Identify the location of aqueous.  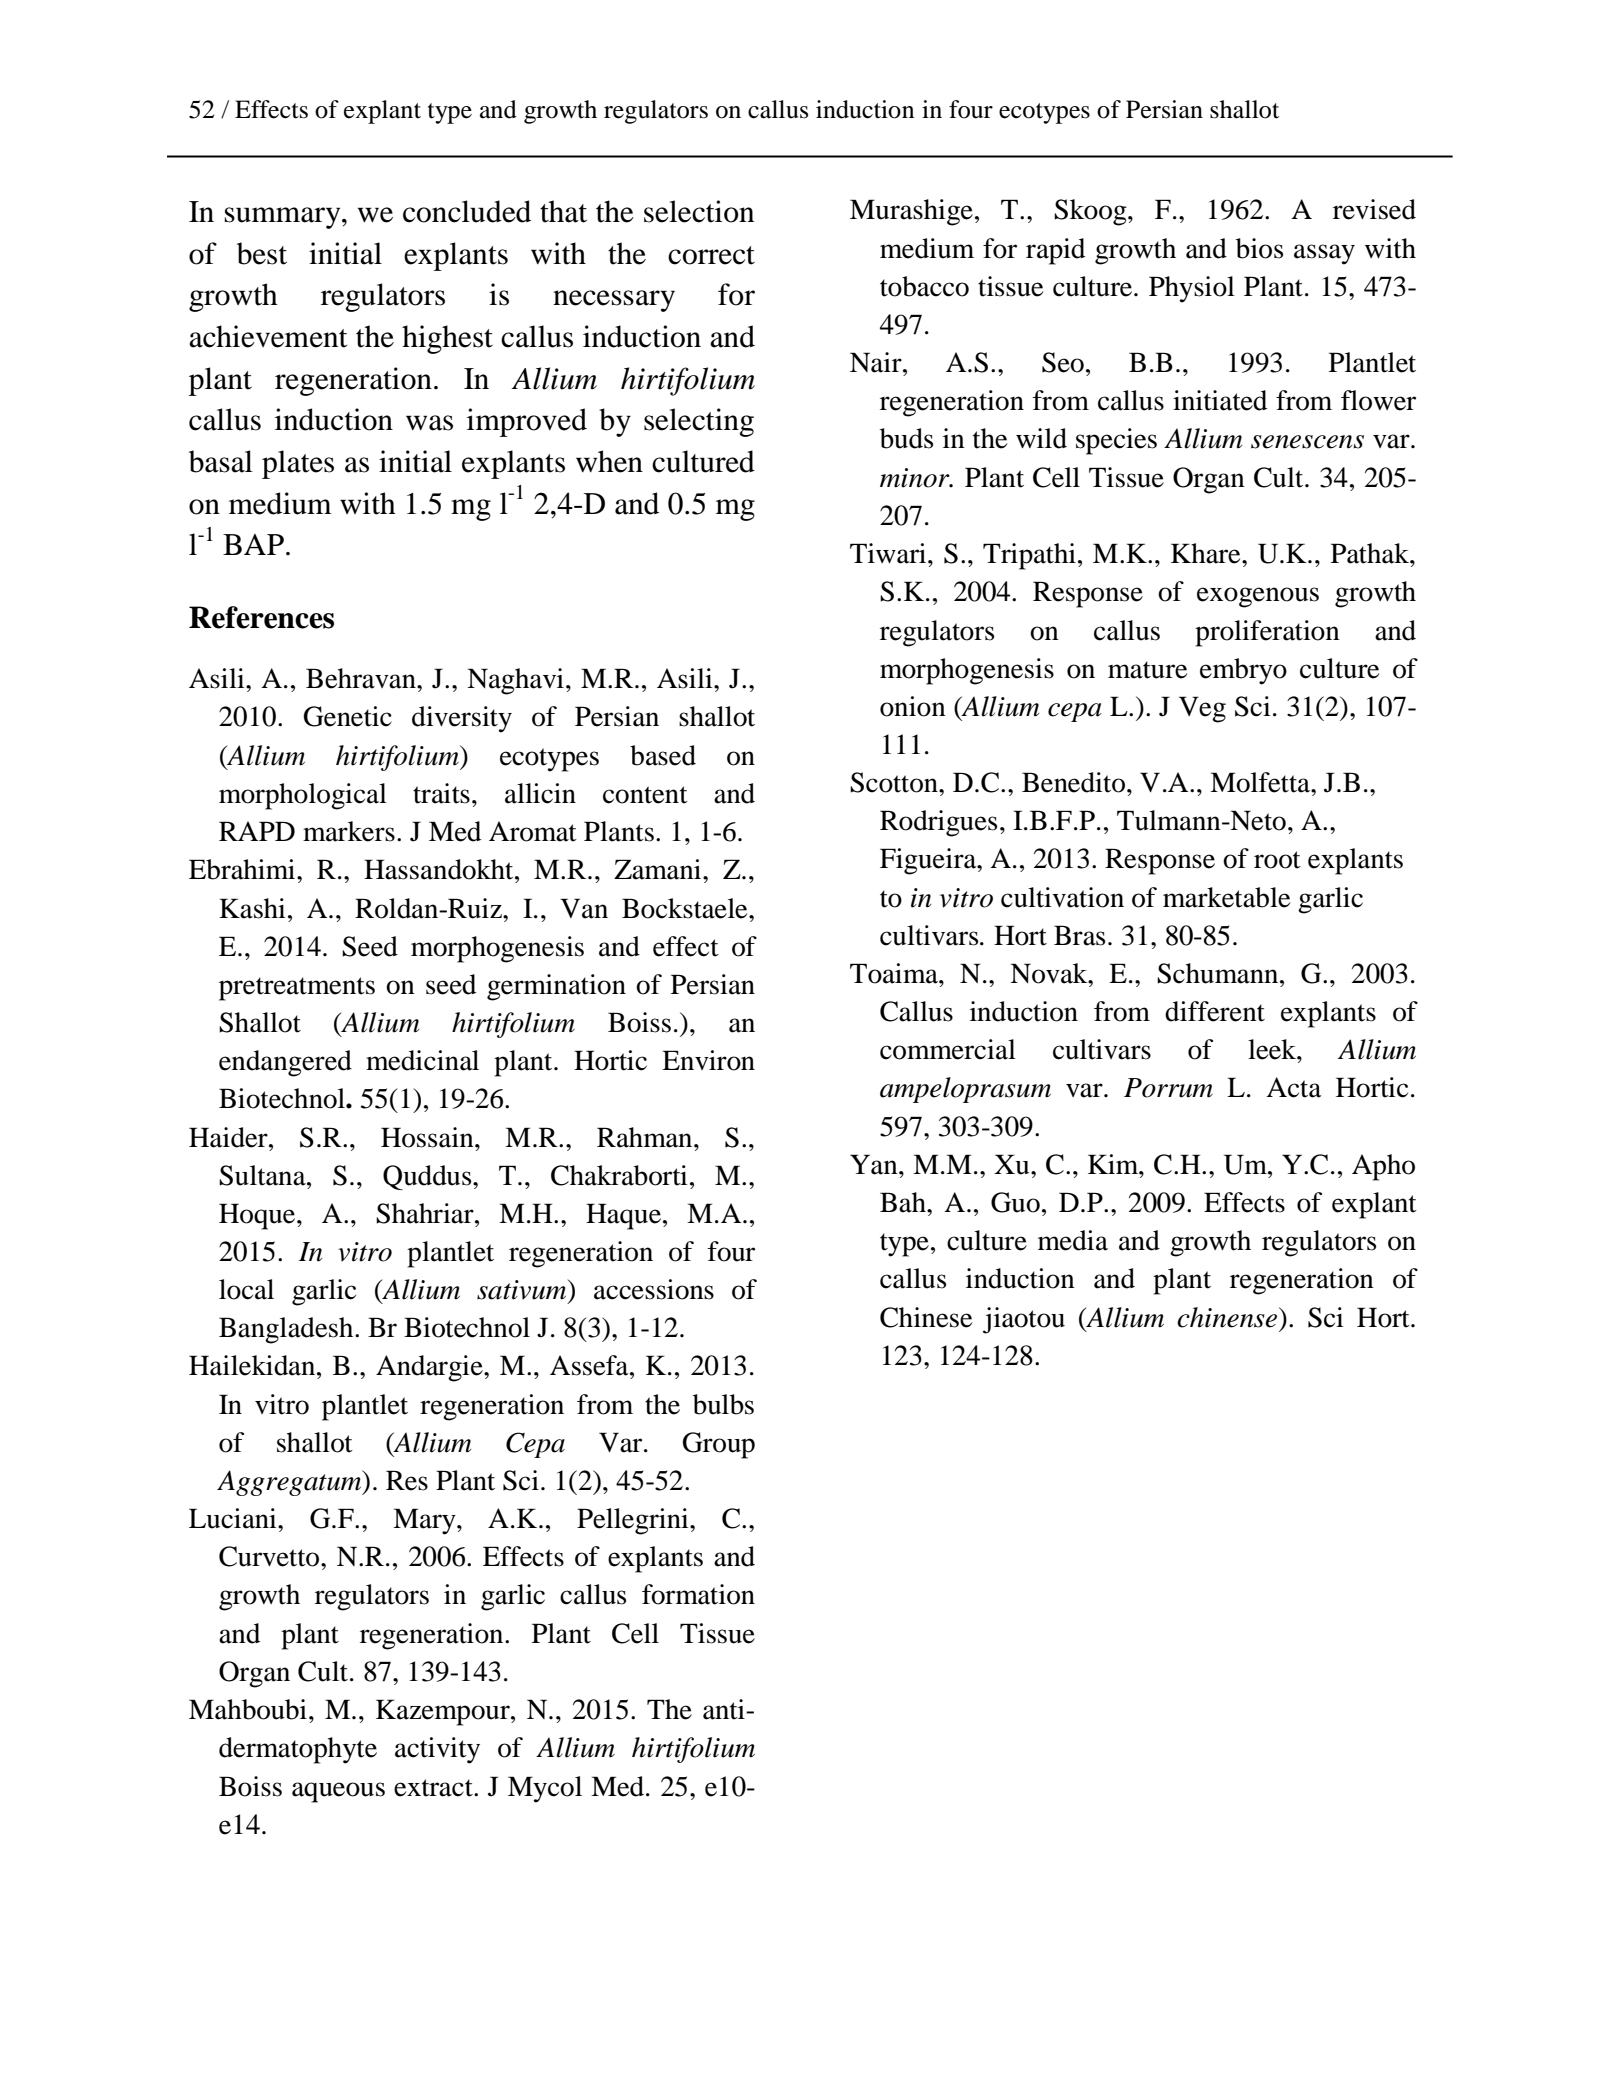
(338, 1792).
